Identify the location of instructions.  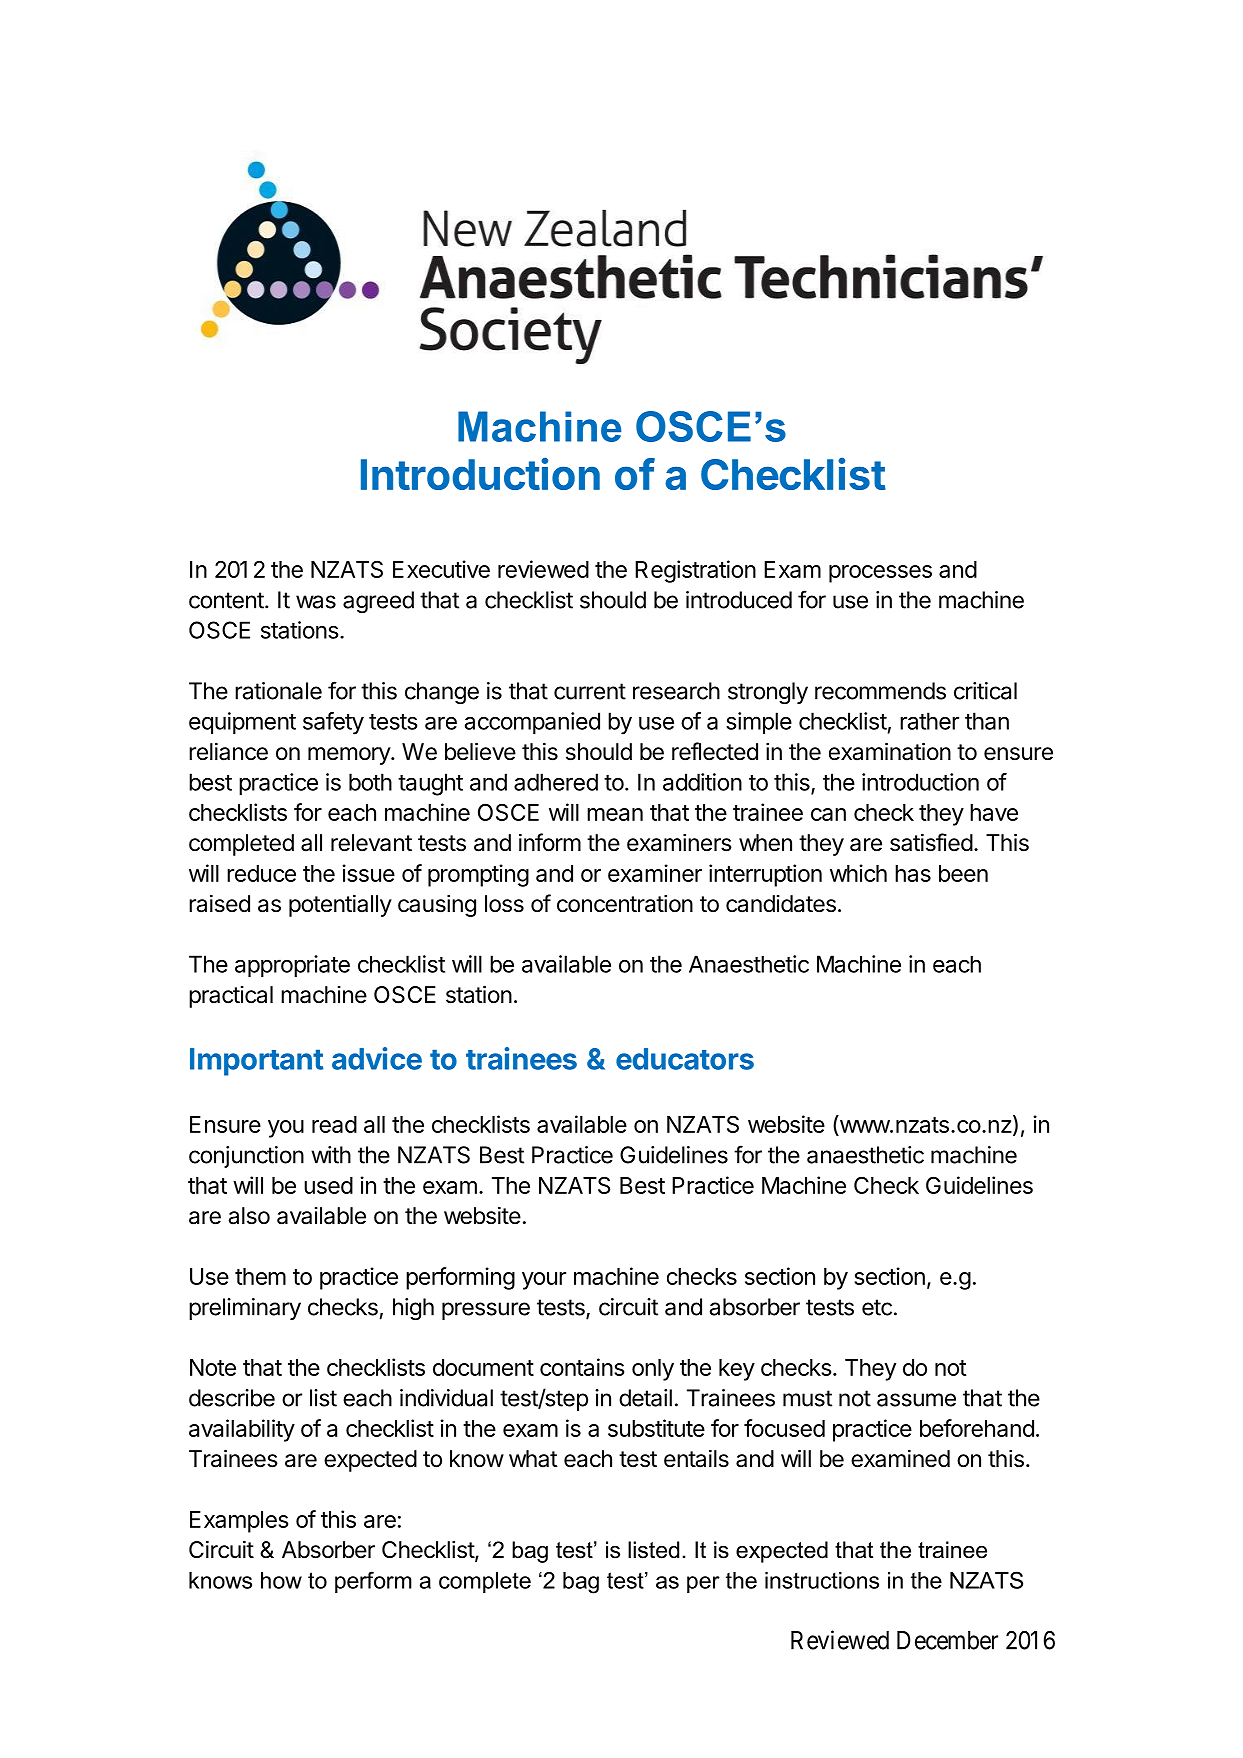
(822, 1580).
